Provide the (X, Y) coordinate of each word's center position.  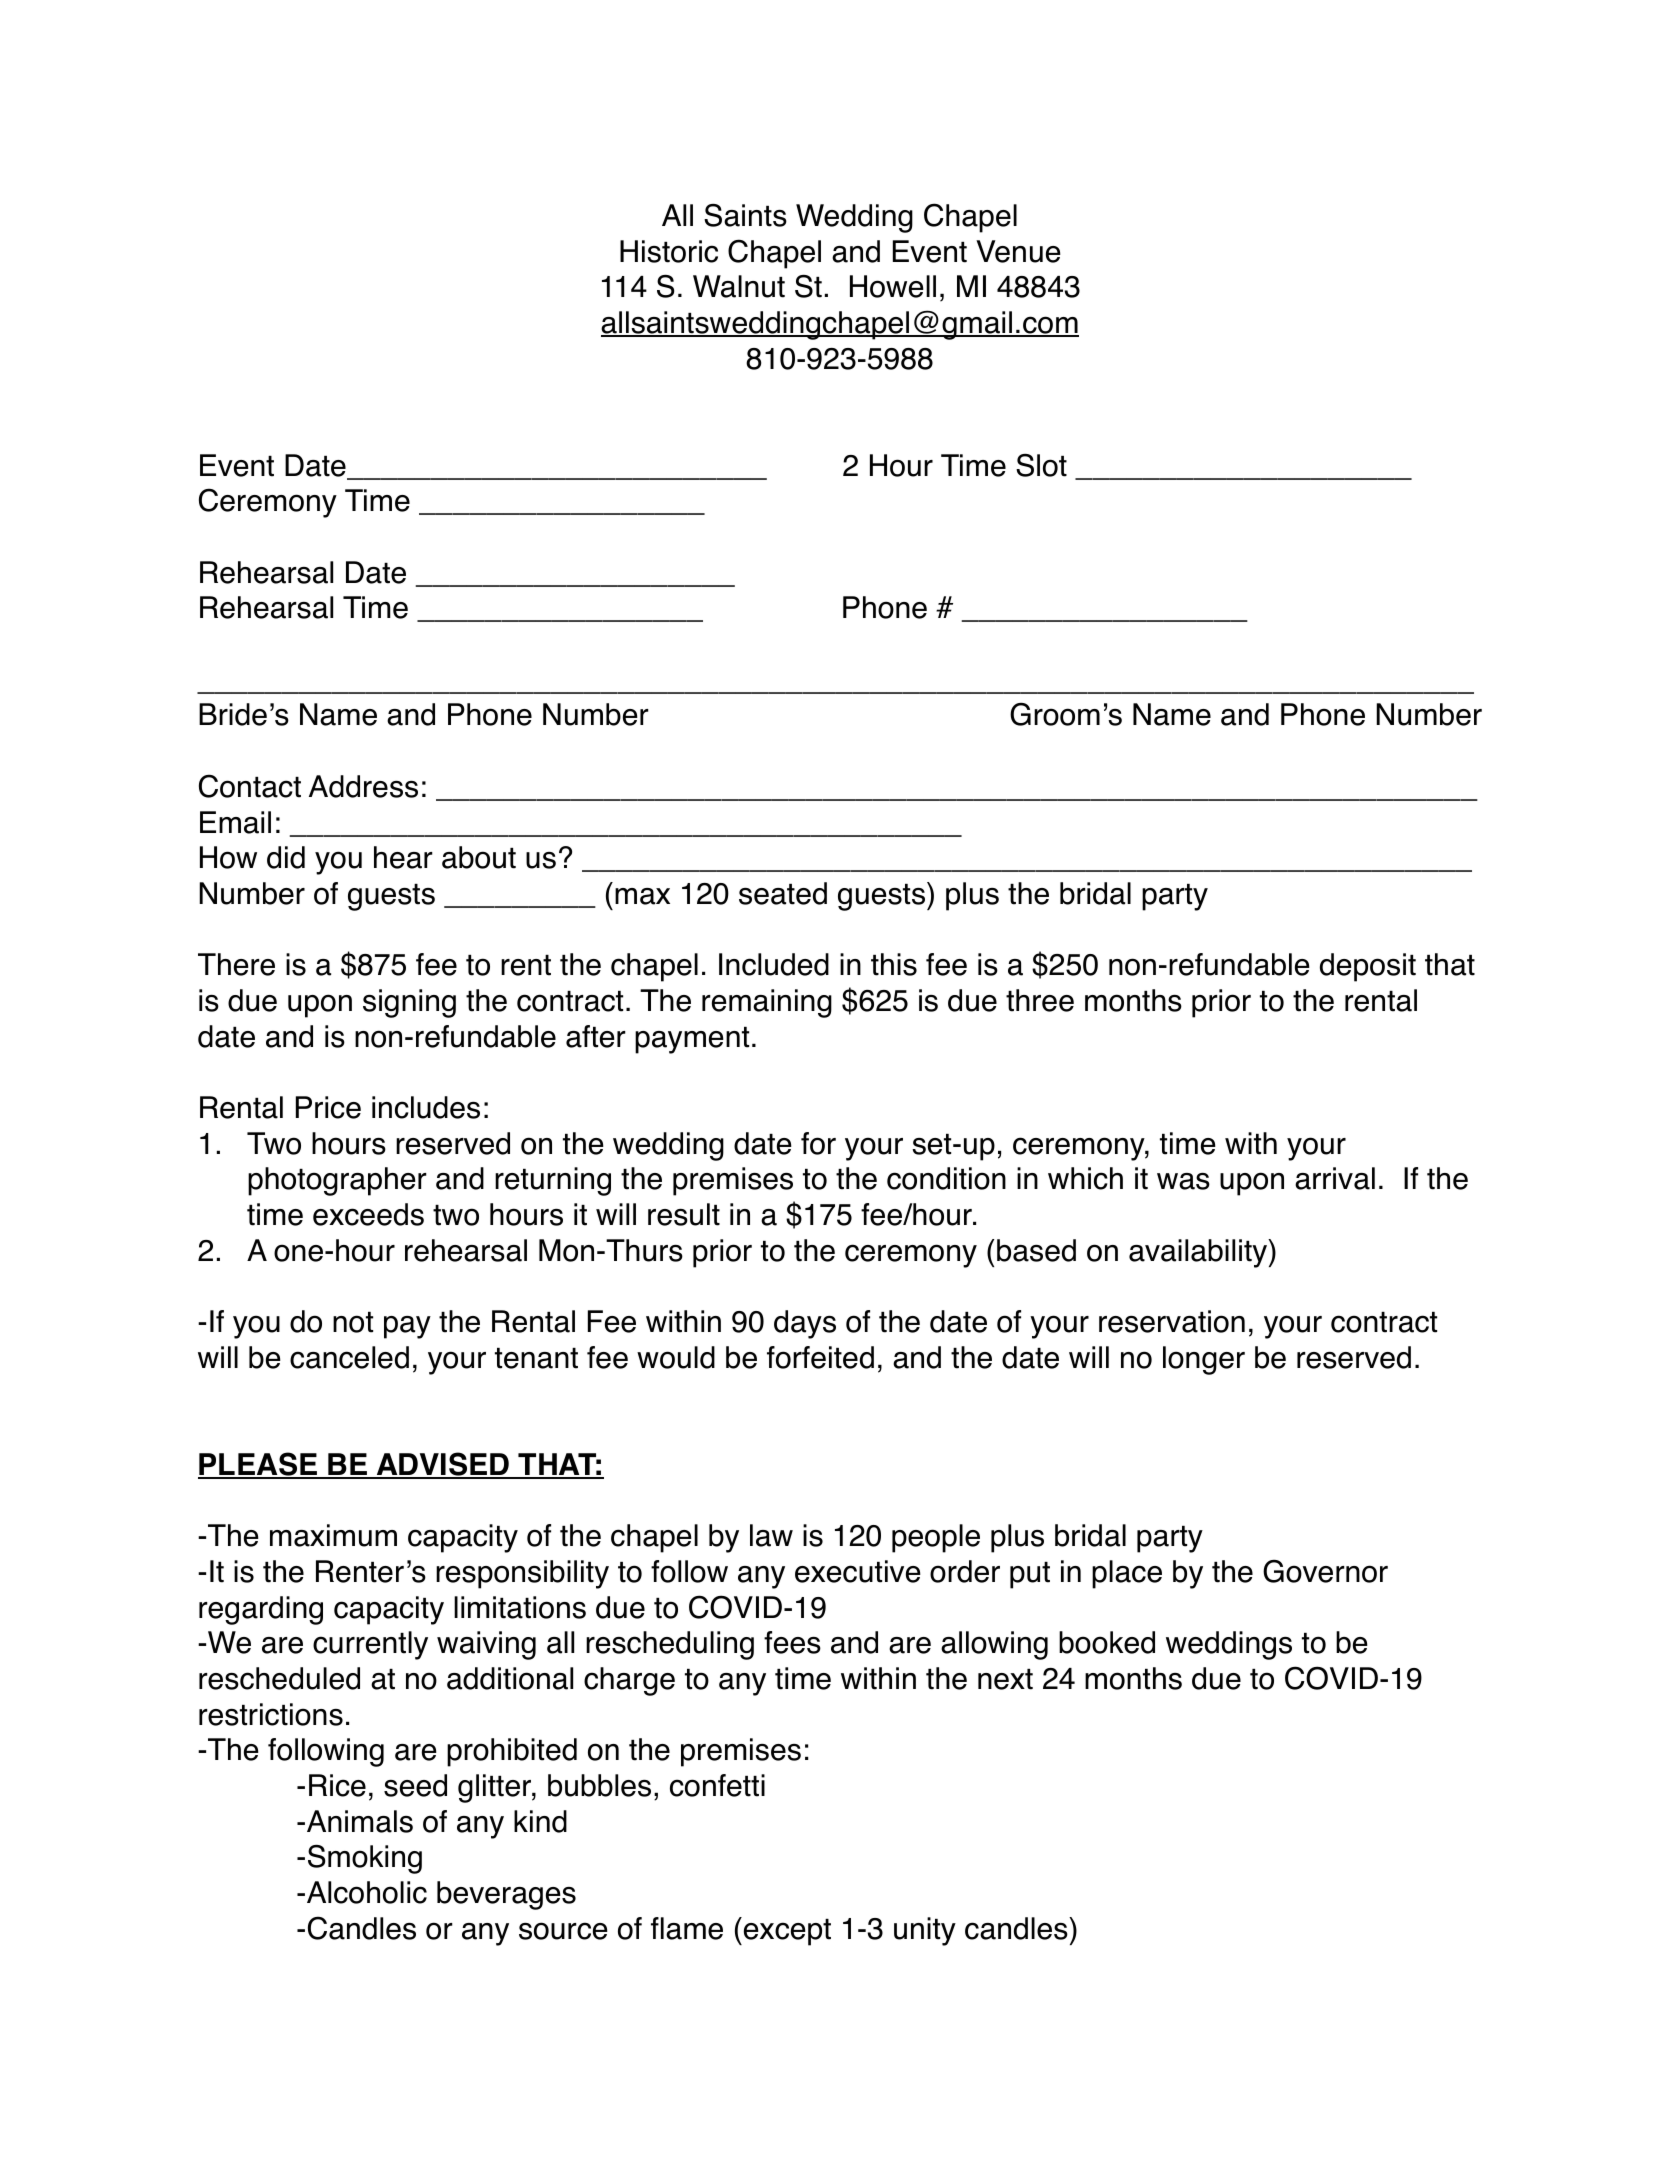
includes (426, 1107)
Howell (893, 286)
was (1183, 1181)
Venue (1018, 251)
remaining (767, 1003)
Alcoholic (367, 1892)
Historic (669, 251)
